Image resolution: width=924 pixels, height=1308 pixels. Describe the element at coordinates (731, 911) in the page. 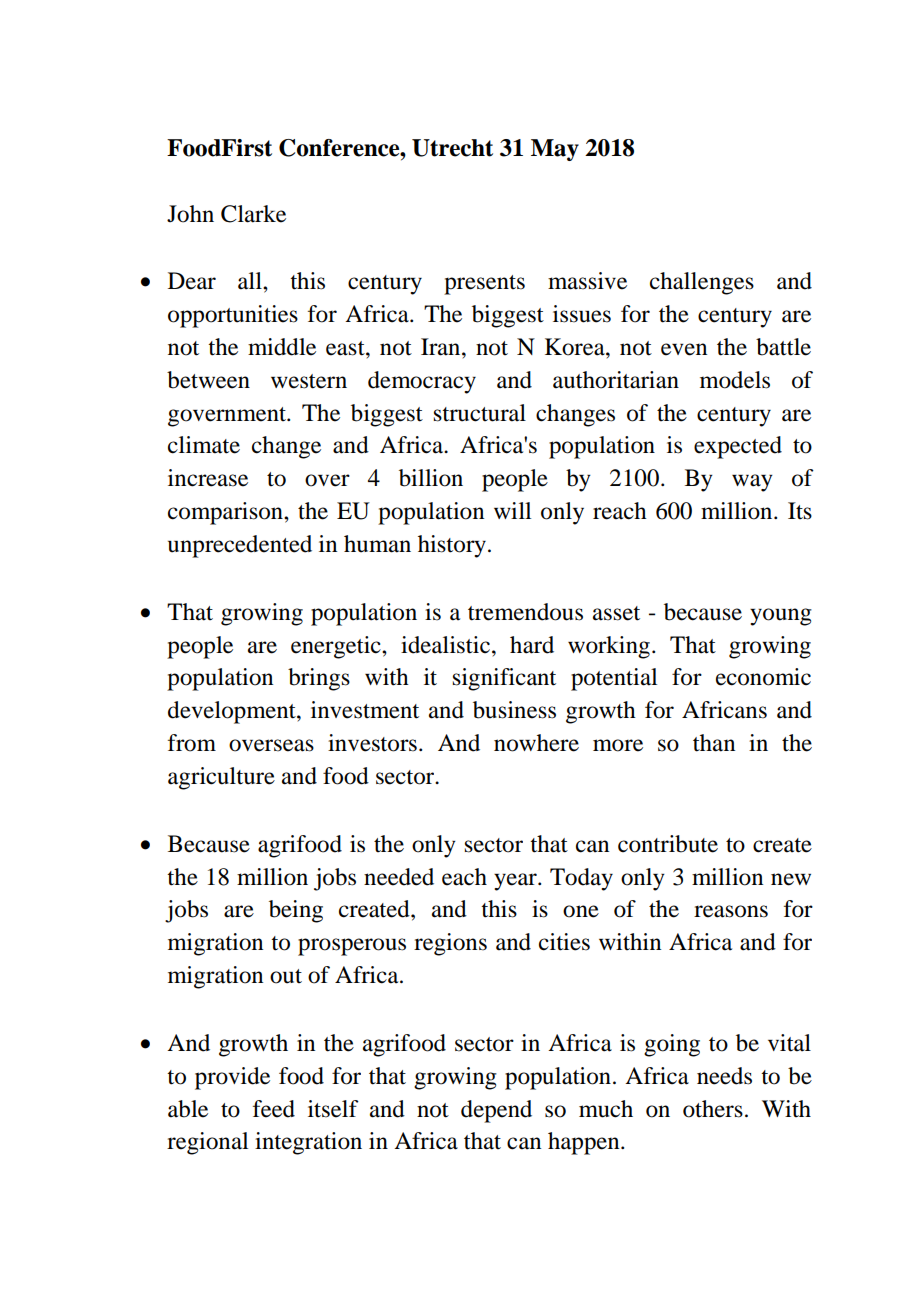

I see `reasons` at that location.
